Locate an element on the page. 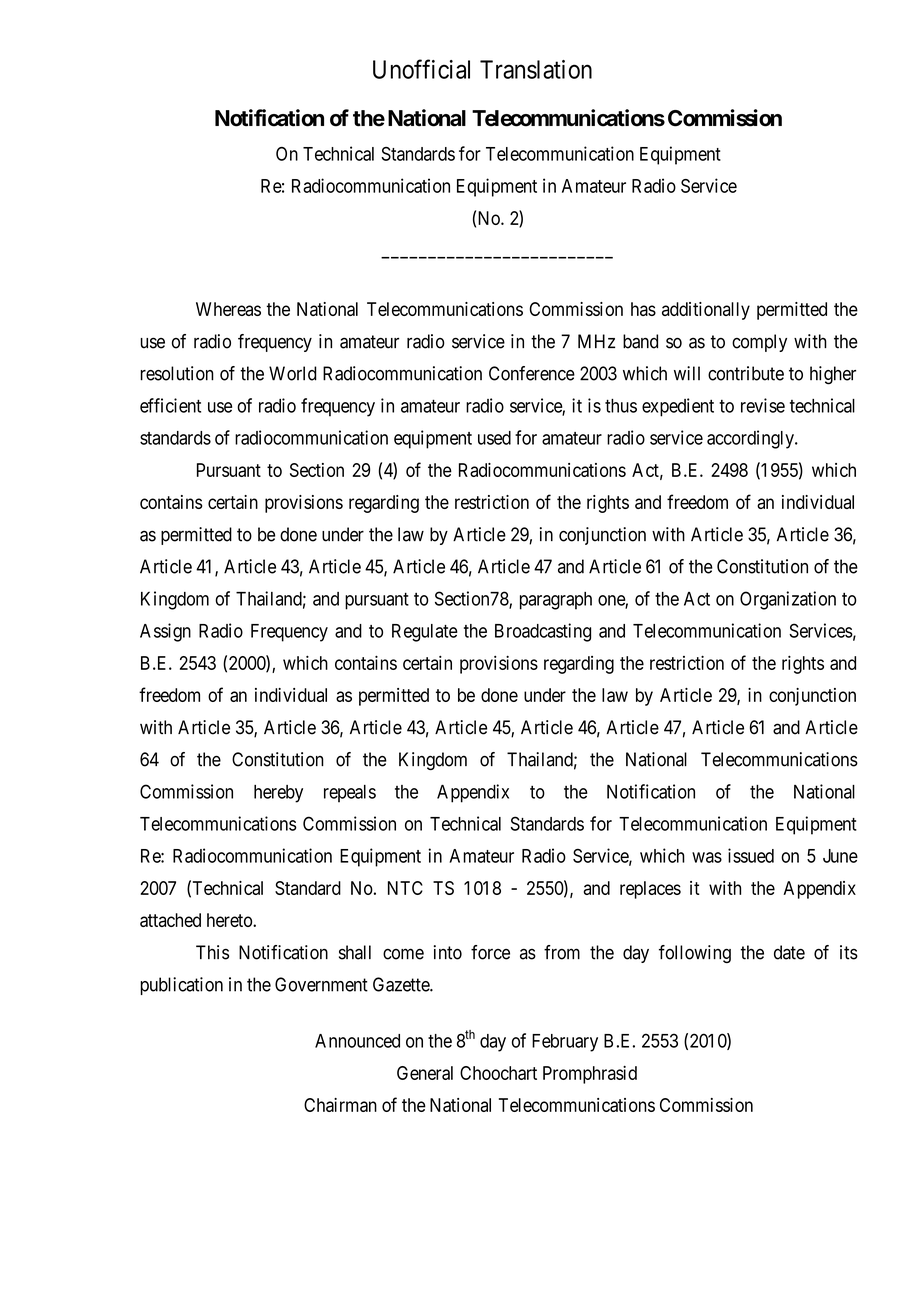 This document has width=924, height=1308. accordingly is located at coordinates (751, 439).
